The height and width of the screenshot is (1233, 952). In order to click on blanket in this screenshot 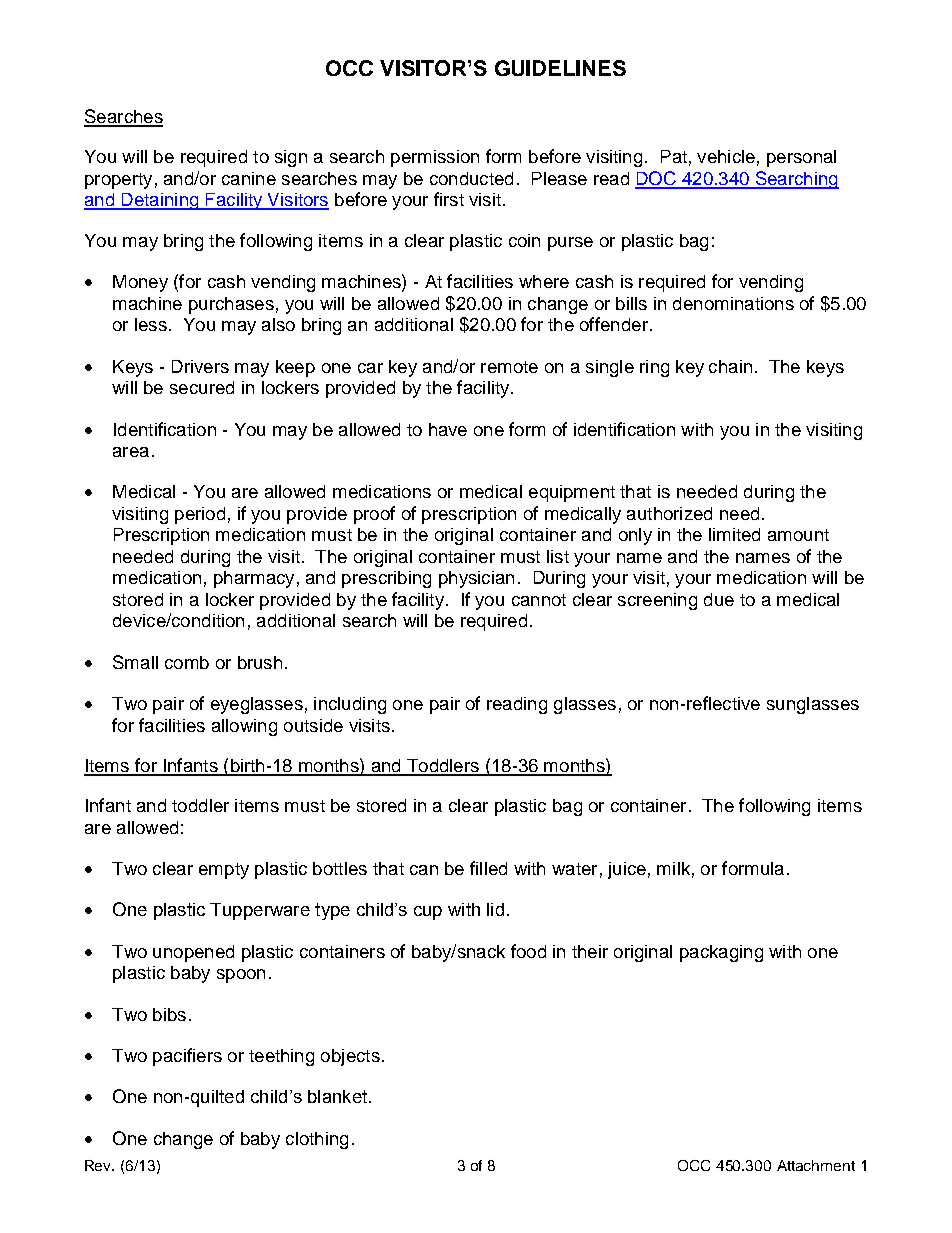, I will do `click(339, 1096)`.
